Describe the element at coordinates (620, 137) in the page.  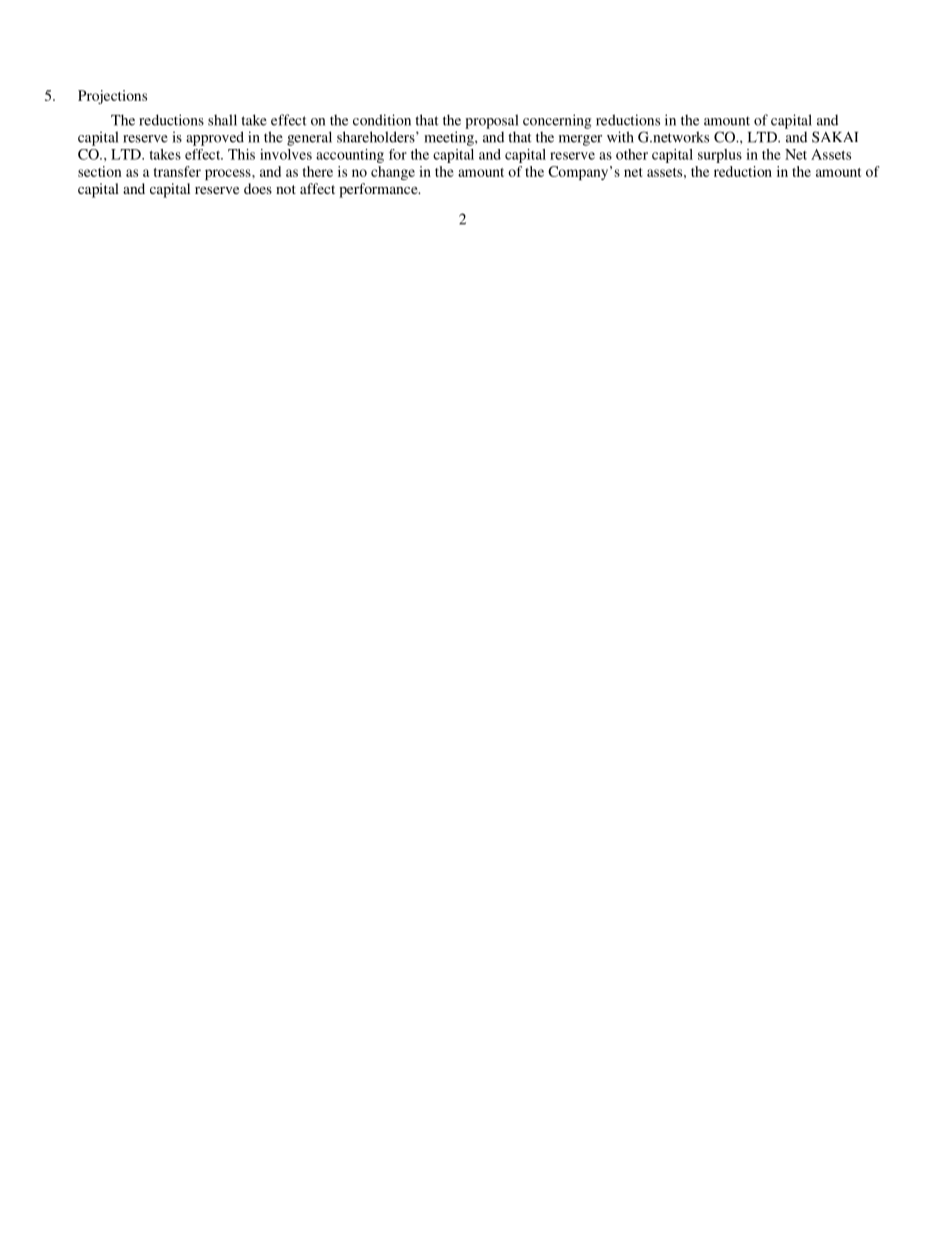
I see `with` at that location.
